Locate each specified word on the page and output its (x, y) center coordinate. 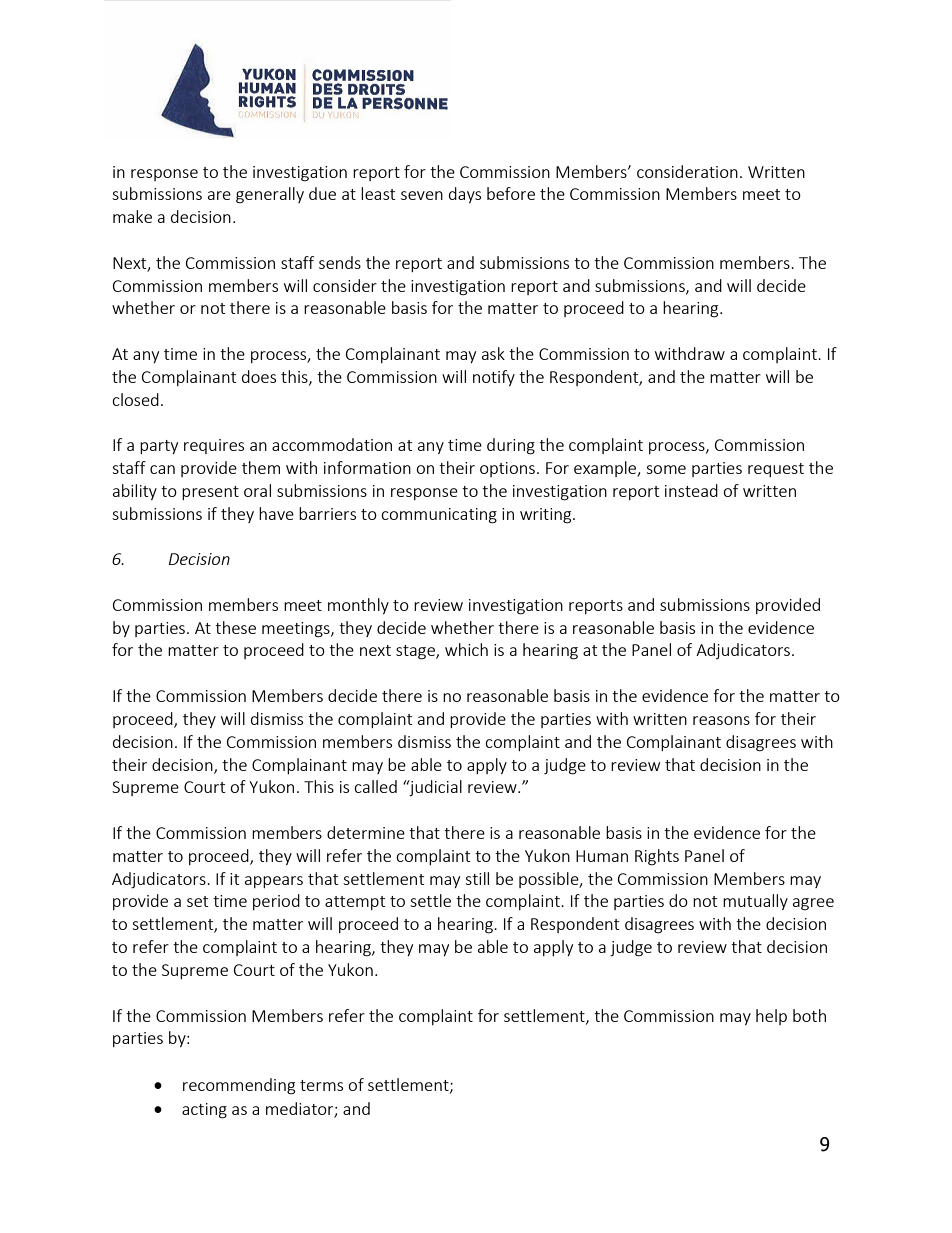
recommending (239, 1086)
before (511, 193)
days (465, 195)
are (219, 195)
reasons (721, 720)
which (466, 649)
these (235, 627)
